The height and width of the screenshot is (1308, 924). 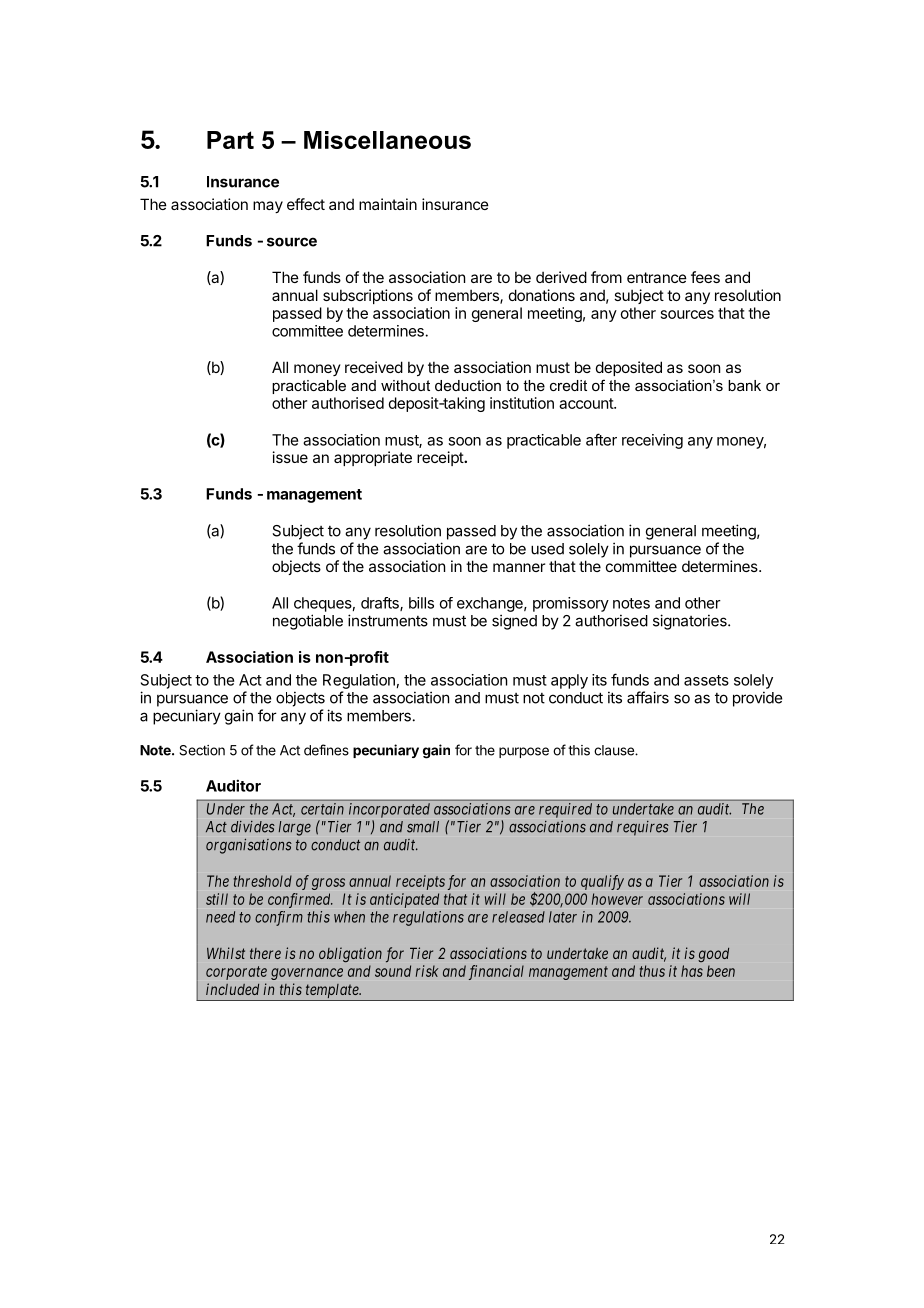 I want to click on Miscellaneous, so click(x=387, y=140).
